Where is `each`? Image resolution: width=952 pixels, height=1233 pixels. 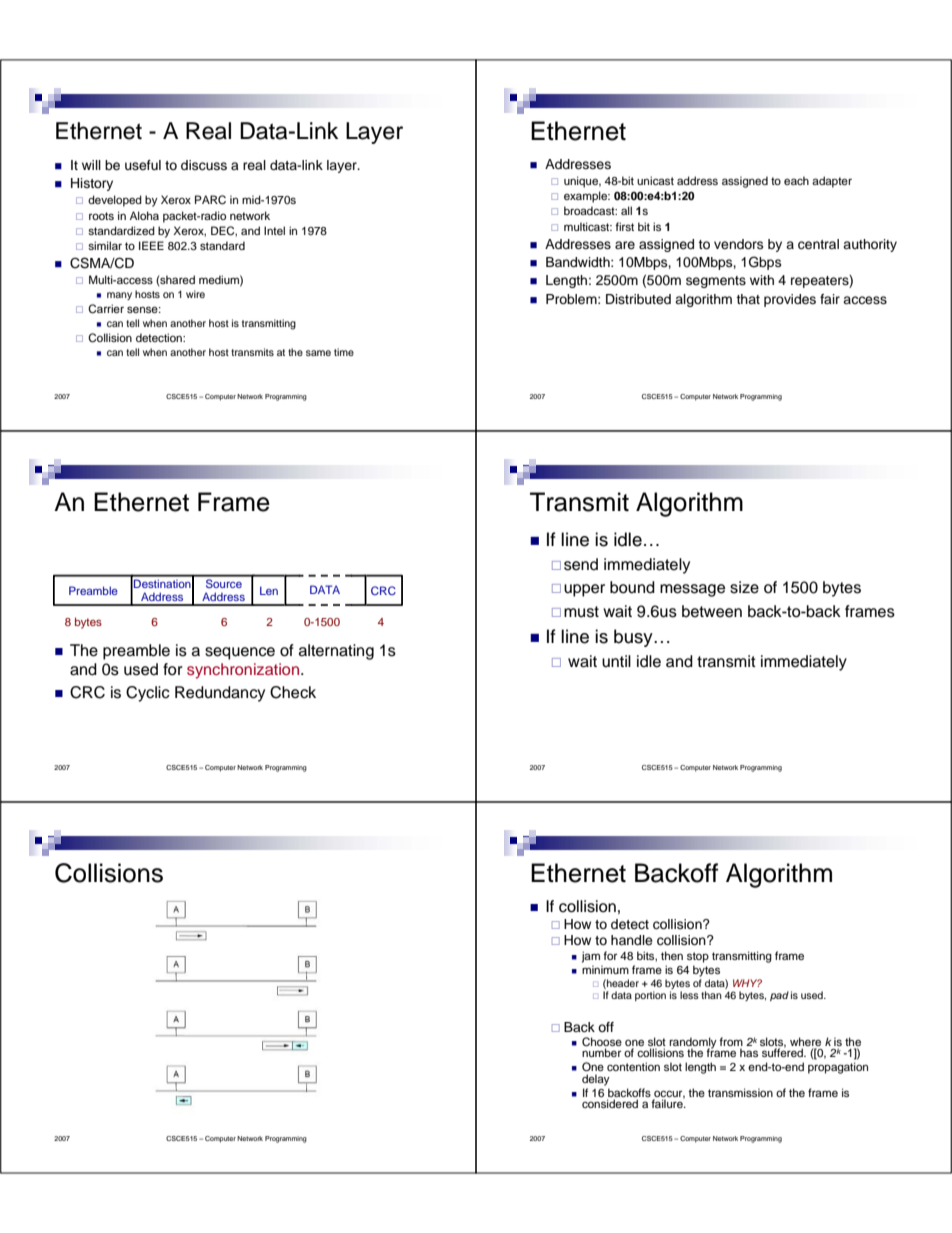 each is located at coordinates (796, 180).
